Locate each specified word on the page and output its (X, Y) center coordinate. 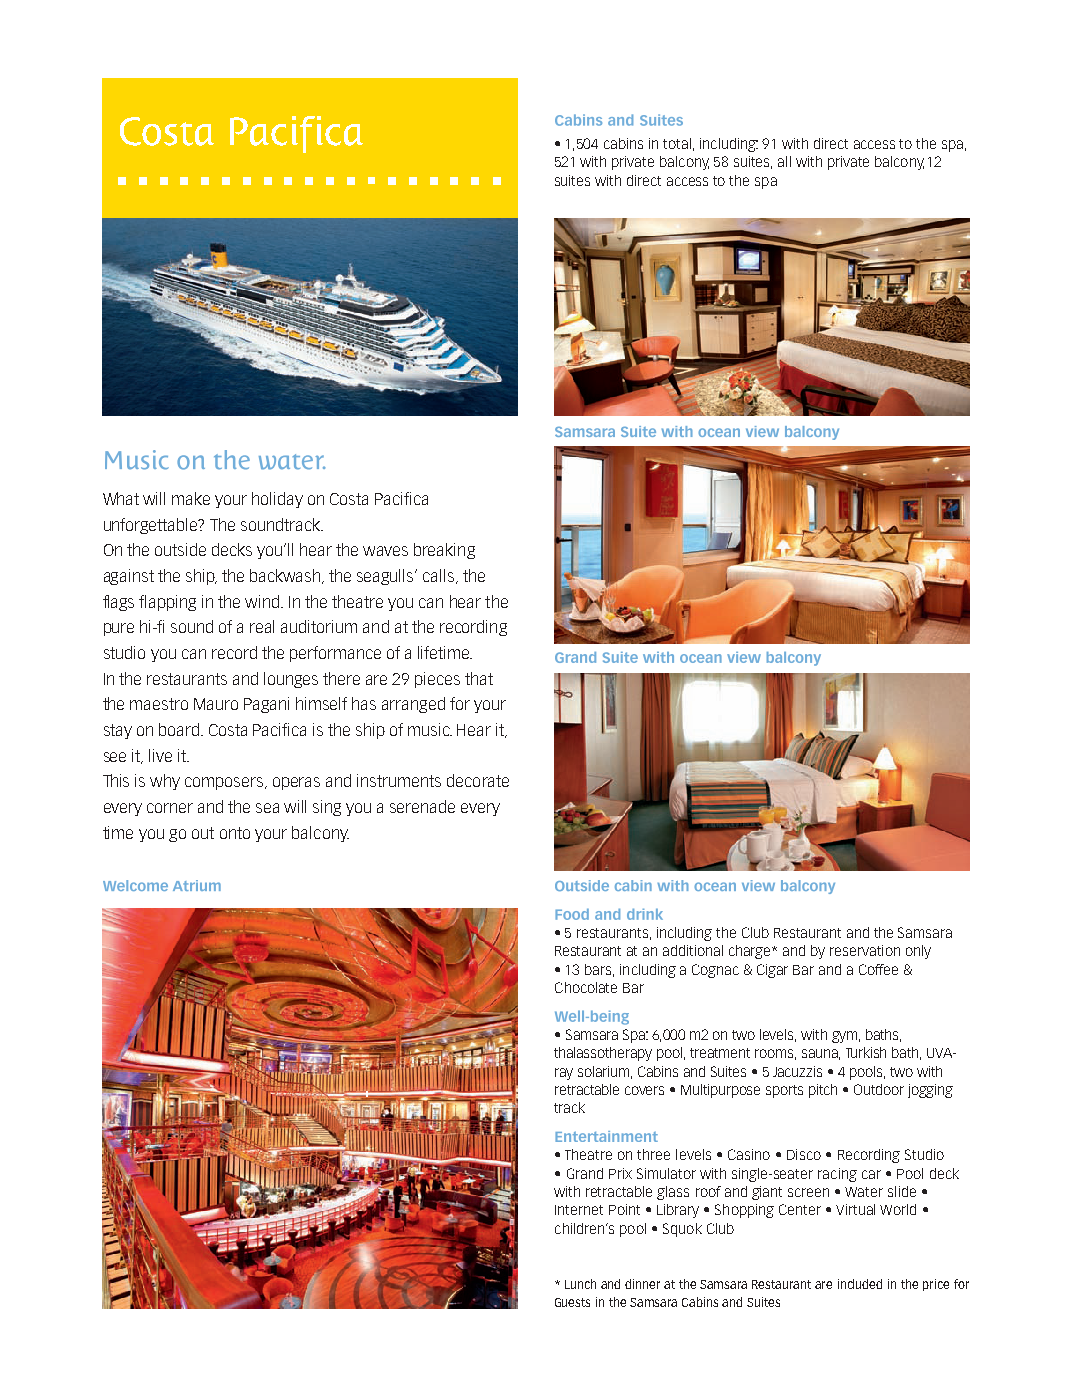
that (479, 678)
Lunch (580, 1284)
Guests (572, 1302)
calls (440, 576)
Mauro (216, 704)
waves (385, 551)
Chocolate (586, 987)
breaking (444, 551)
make (191, 498)
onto (235, 833)
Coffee (878, 969)
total (677, 143)
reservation (865, 950)
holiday (277, 500)
